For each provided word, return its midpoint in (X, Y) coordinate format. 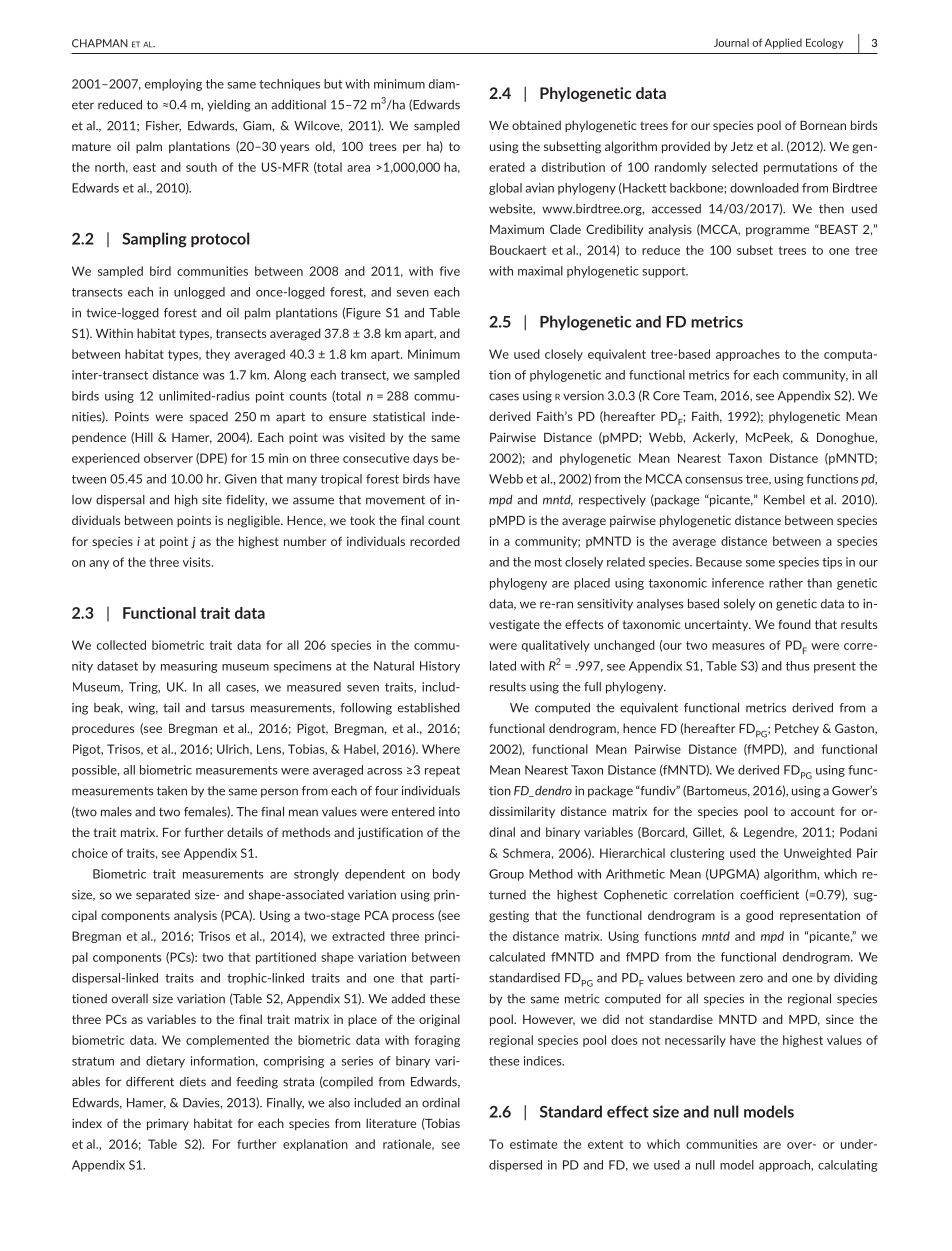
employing (173, 85)
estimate (533, 1144)
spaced (209, 418)
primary (168, 1124)
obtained (536, 125)
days (425, 459)
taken (172, 791)
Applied (783, 43)
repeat (442, 771)
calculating (848, 1166)
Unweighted (817, 854)
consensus (714, 480)
